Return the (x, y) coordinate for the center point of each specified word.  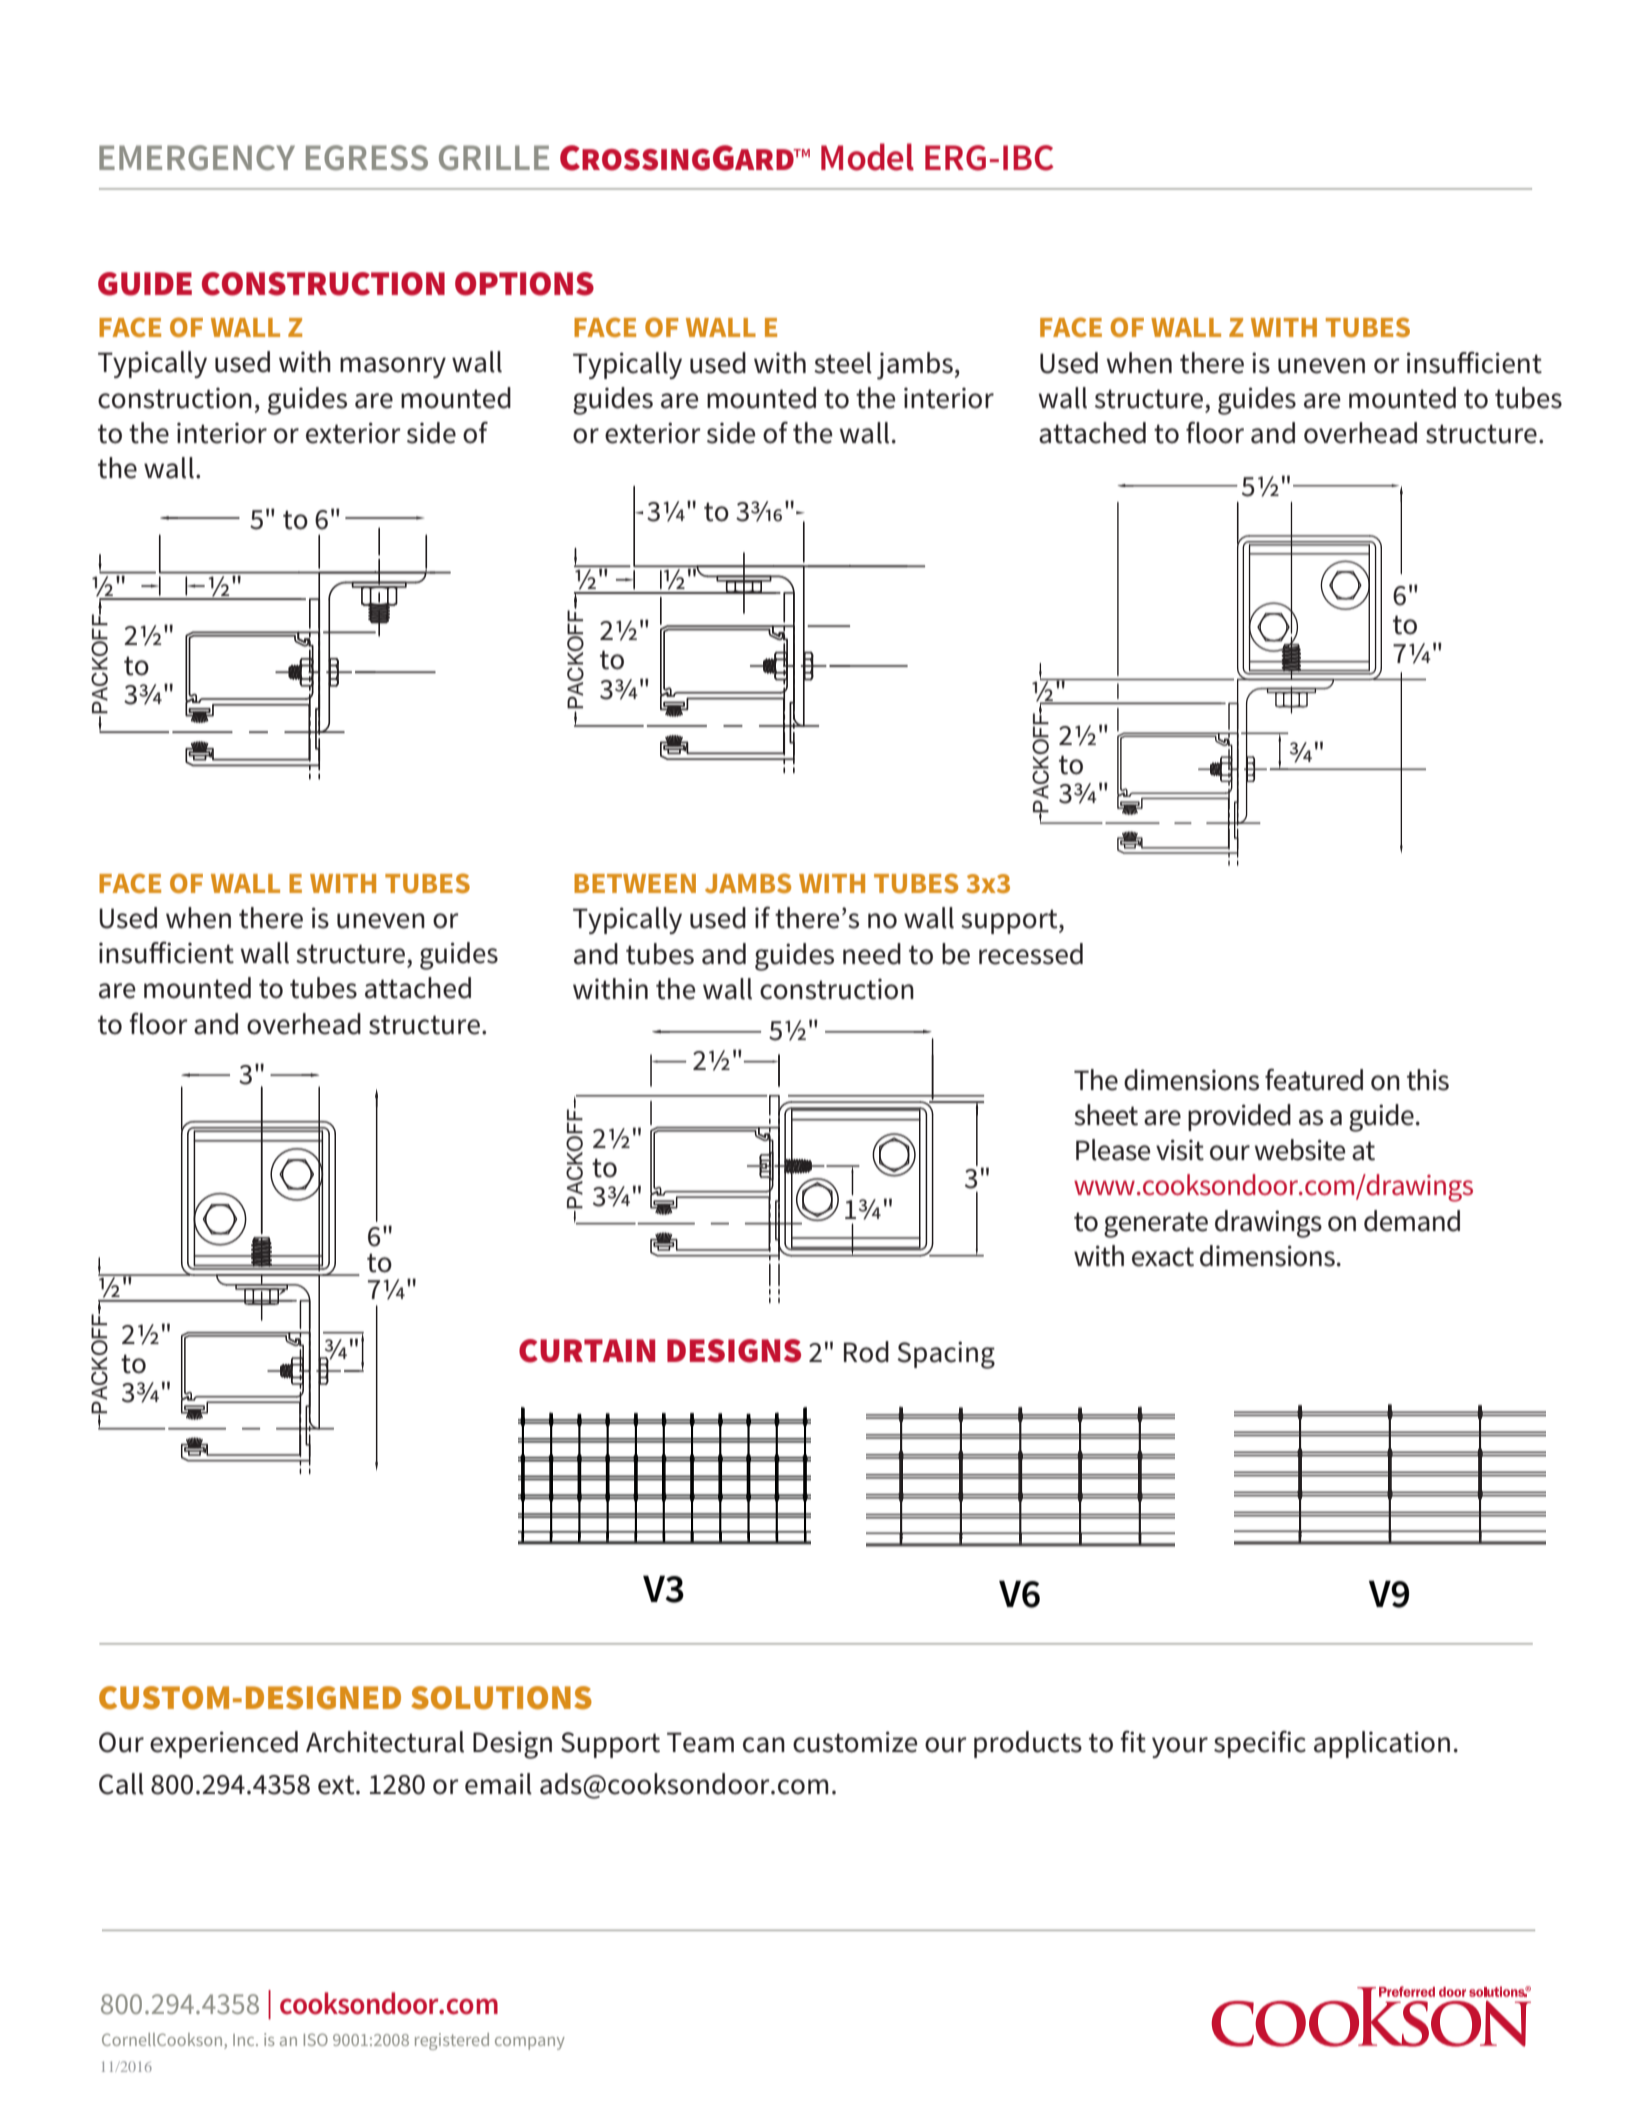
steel (843, 363)
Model (867, 157)
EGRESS (367, 158)
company (530, 2043)
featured (1314, 1079)
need (872, 954)
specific (1260, 1744)
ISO (316, 2039)
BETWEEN (635, 883)
